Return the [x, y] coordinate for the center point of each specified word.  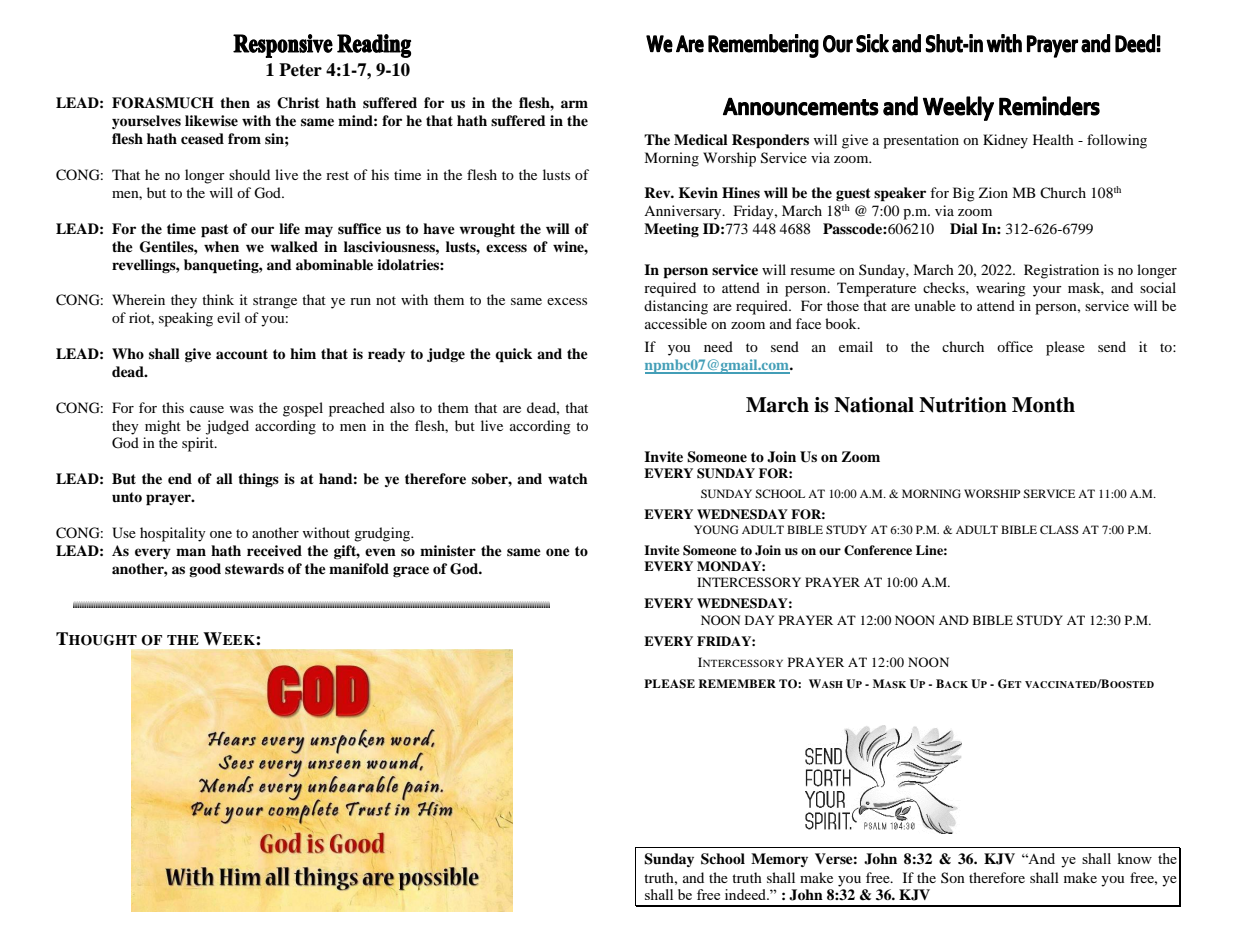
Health [1053, 139]
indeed [746, 894]
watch [568, 478]
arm [574, 104]
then [235, 102]
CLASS [1059, 529]
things [258, 480]
